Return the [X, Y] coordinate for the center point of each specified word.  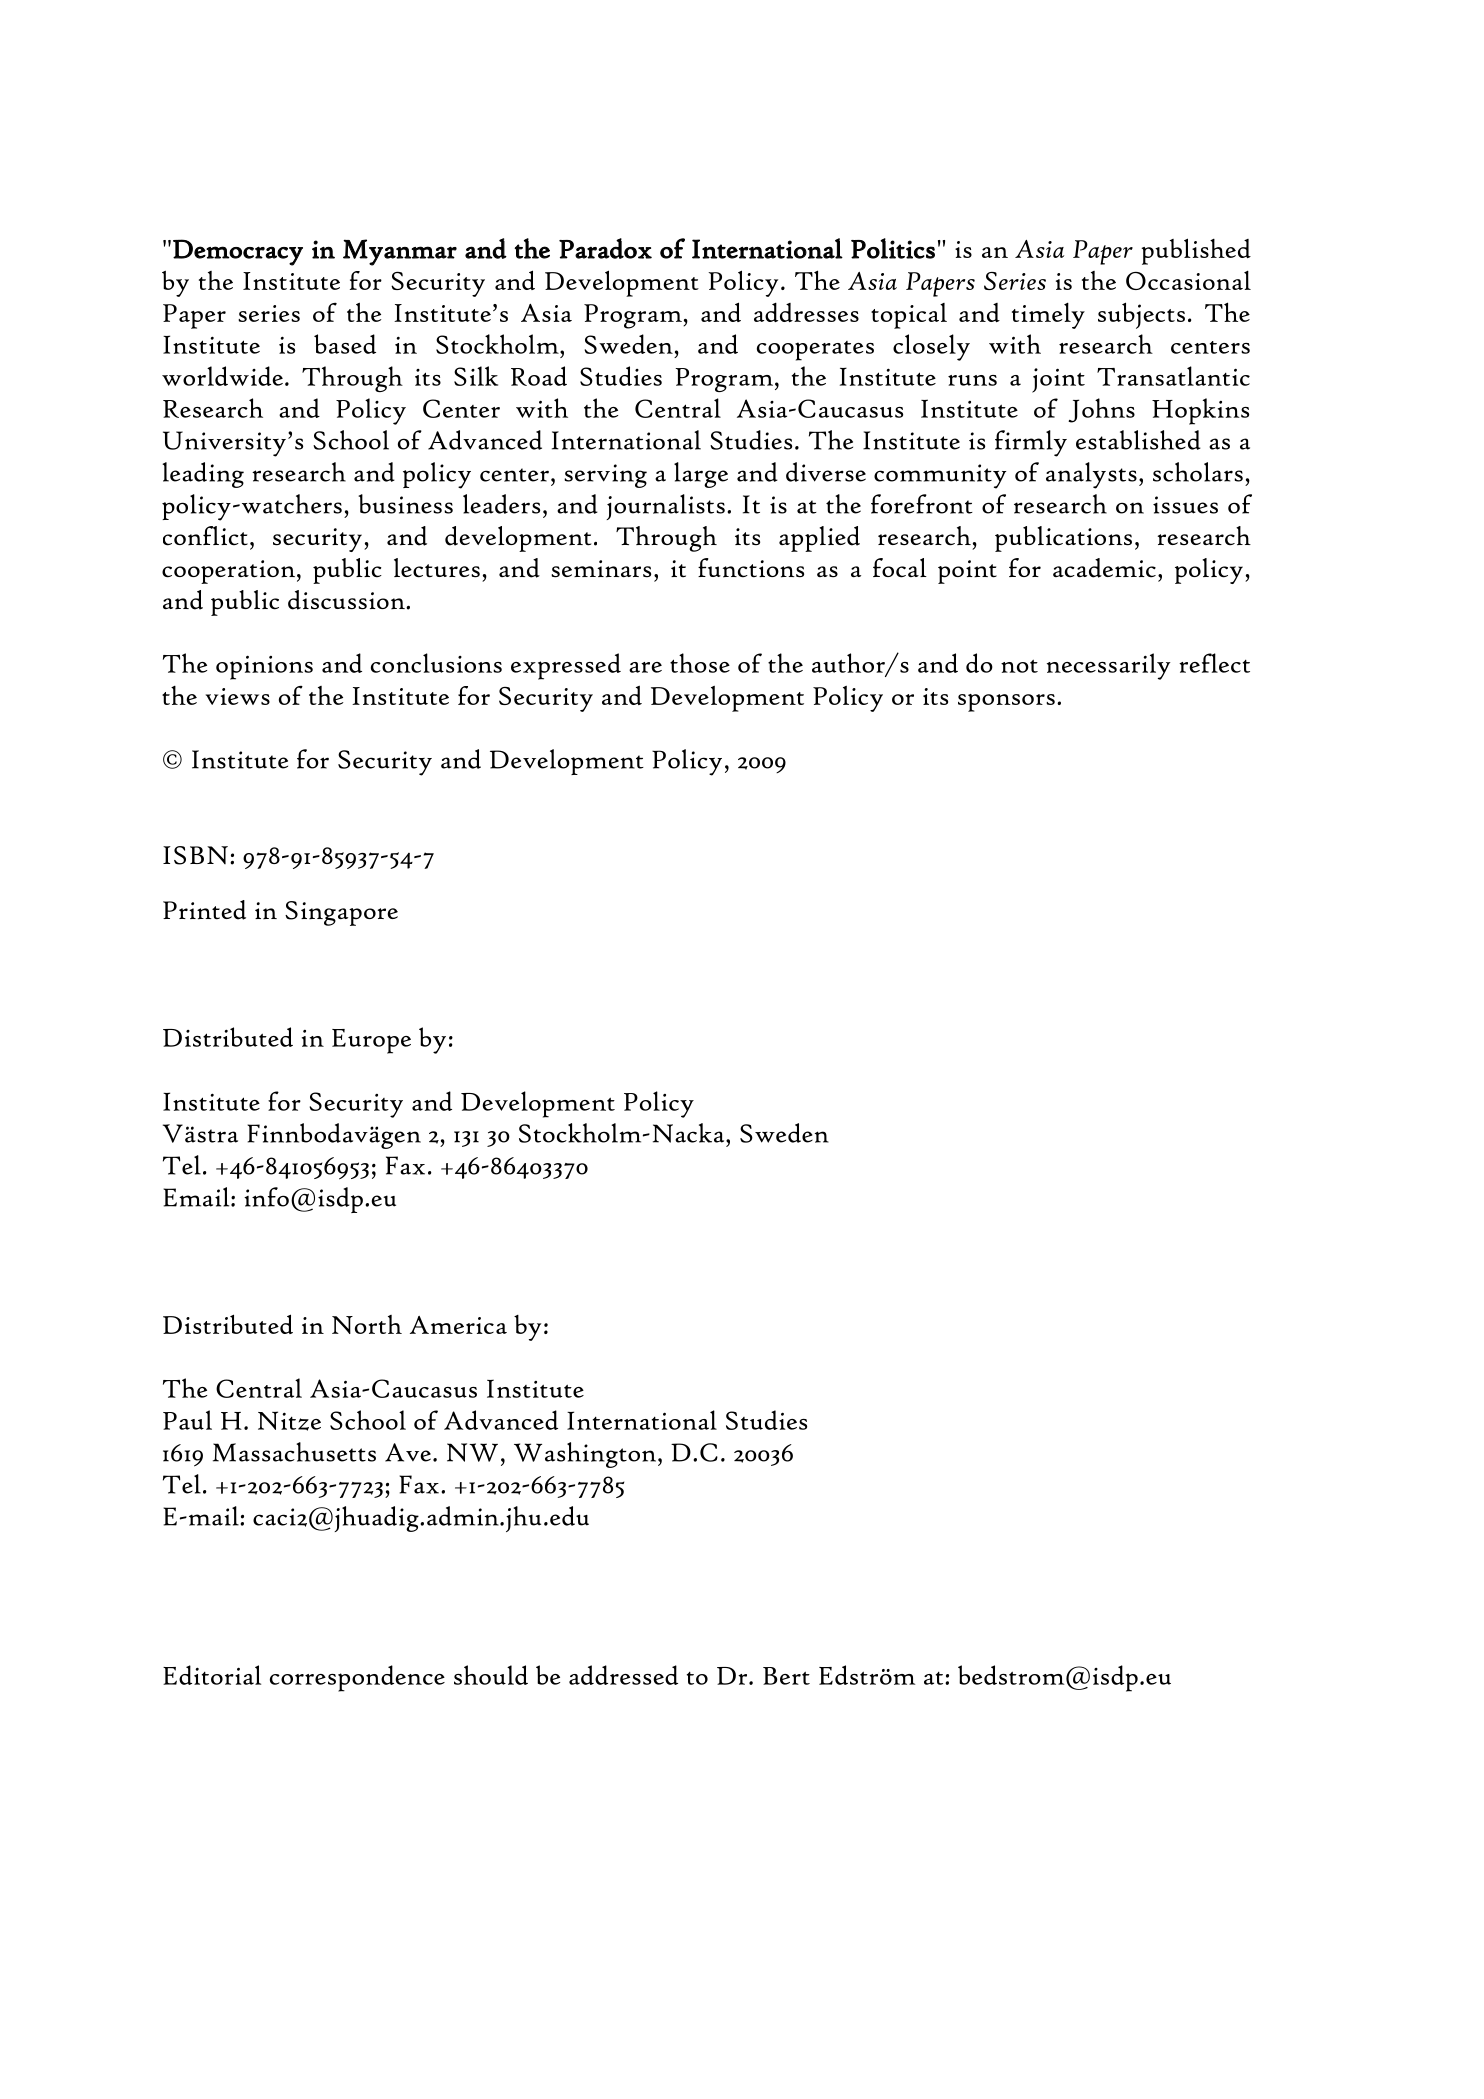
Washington [586, 1455]
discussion [347, 600]
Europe [371, 1041]
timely [1048, 315]
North [367, 1324]
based [345, 344]
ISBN [195, 855]
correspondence [357, 1678]
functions [751, 568]
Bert [786, 1676]
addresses [806, 312]
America [458, 1325]
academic [1104, 568]
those [700, 663]
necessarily [1109, 666]
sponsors [1006, 703]
